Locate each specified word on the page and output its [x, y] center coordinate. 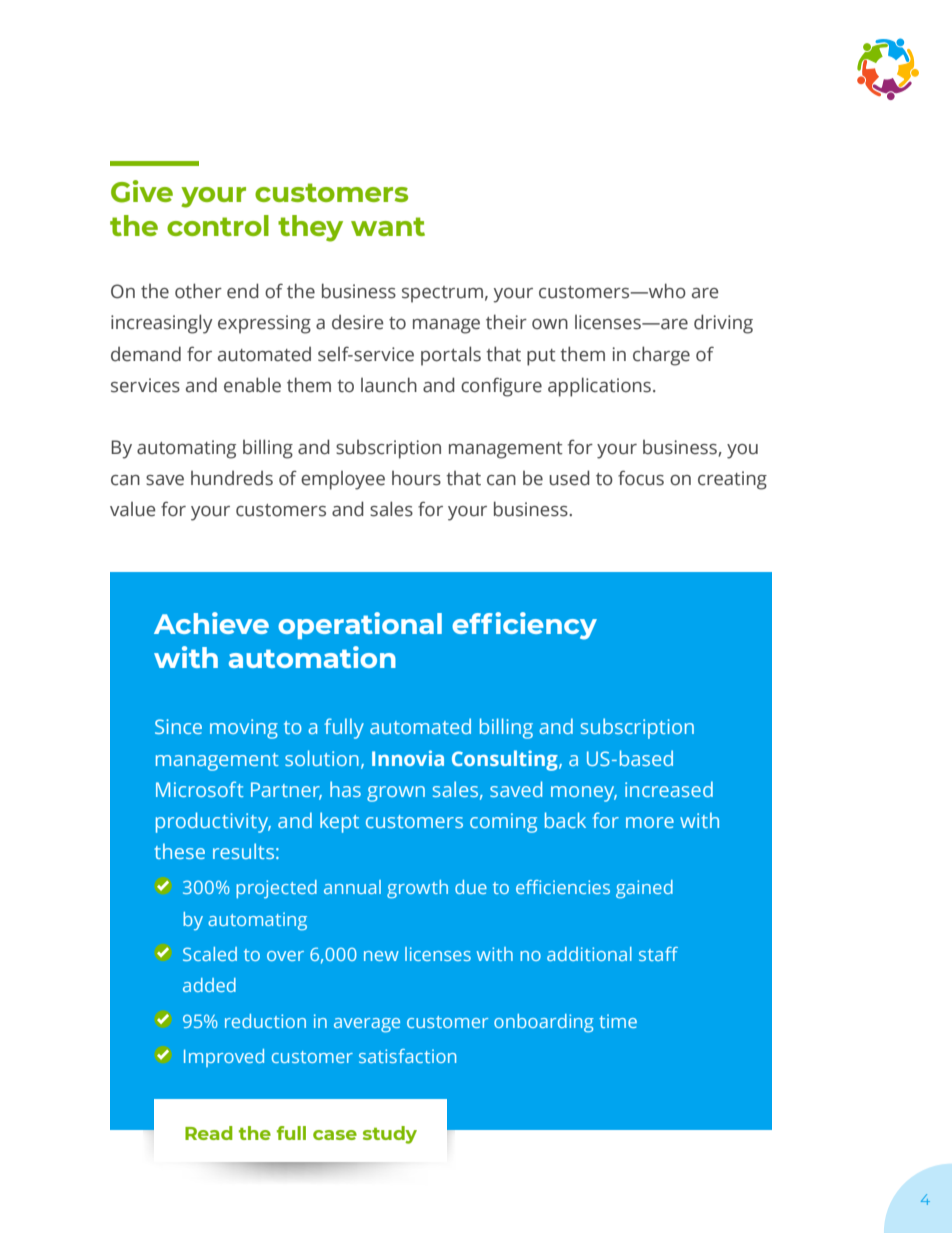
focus [641, 478]
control [218, 225]
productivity [213, 822]
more [650, 822]
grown [396, 794]
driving [723, 324]
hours [416, 478]
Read [208, 1133]
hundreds [232, 478]
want [388, 226]
